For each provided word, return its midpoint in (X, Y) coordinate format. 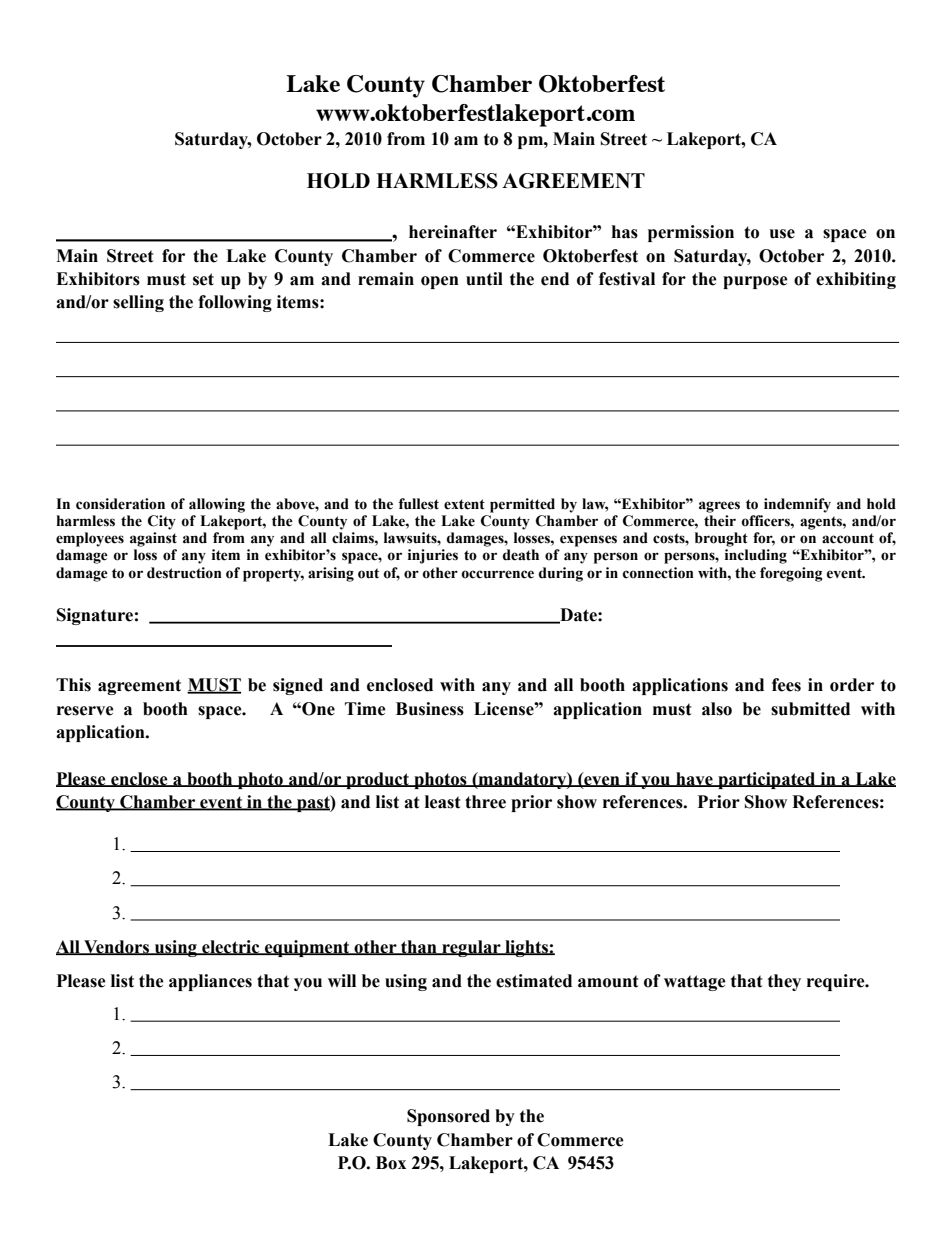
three (485, 802)
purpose (755, 282)
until (484, 279)
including (756, 556)
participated (767, 780)
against (153, 539)
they (784, 982)
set (203, 279)
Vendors (117, 947)
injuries (433, 556)
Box (391, 1163)
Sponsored (448, 1117)
